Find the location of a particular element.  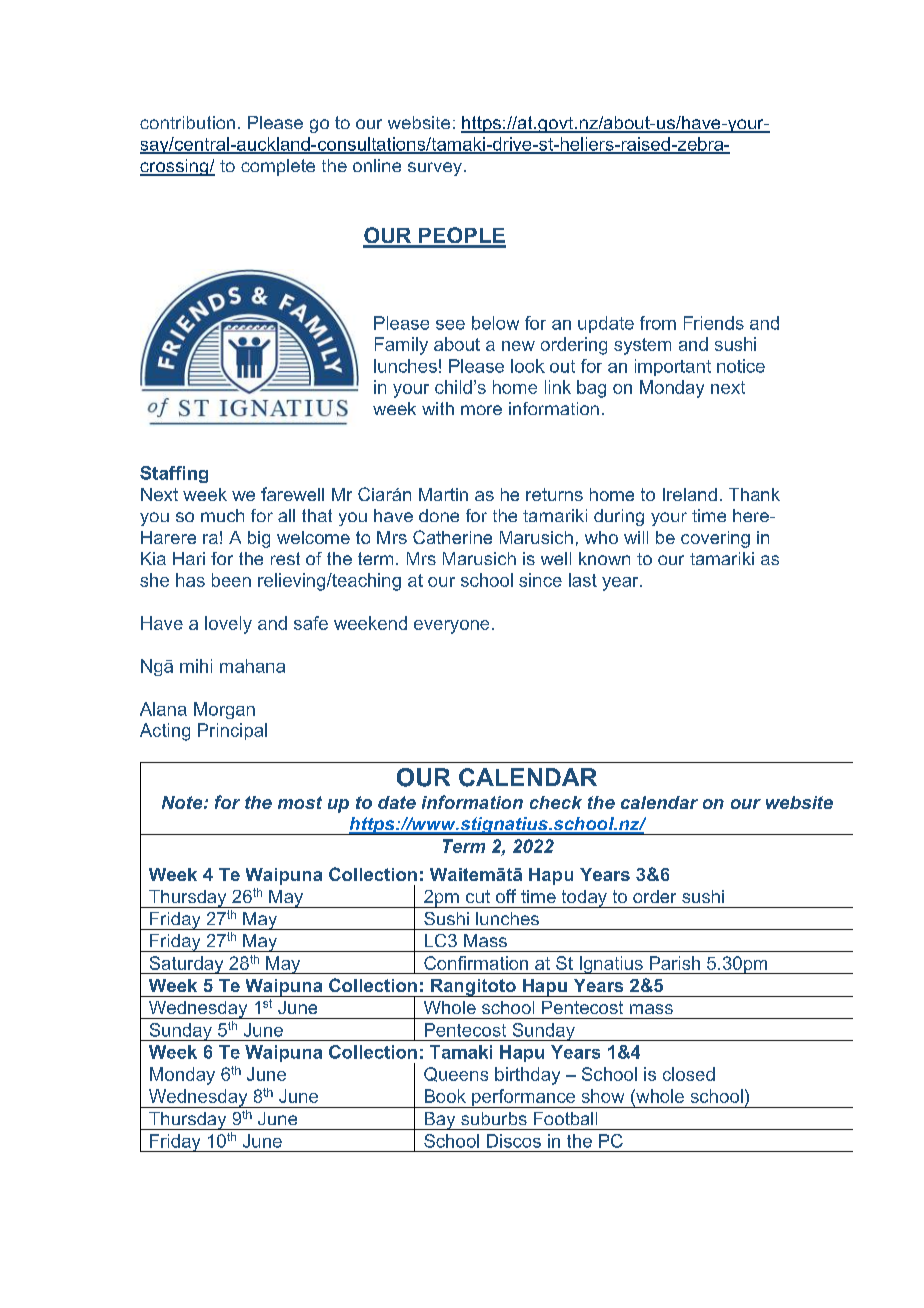

from is located at coordinates (658, 323).
